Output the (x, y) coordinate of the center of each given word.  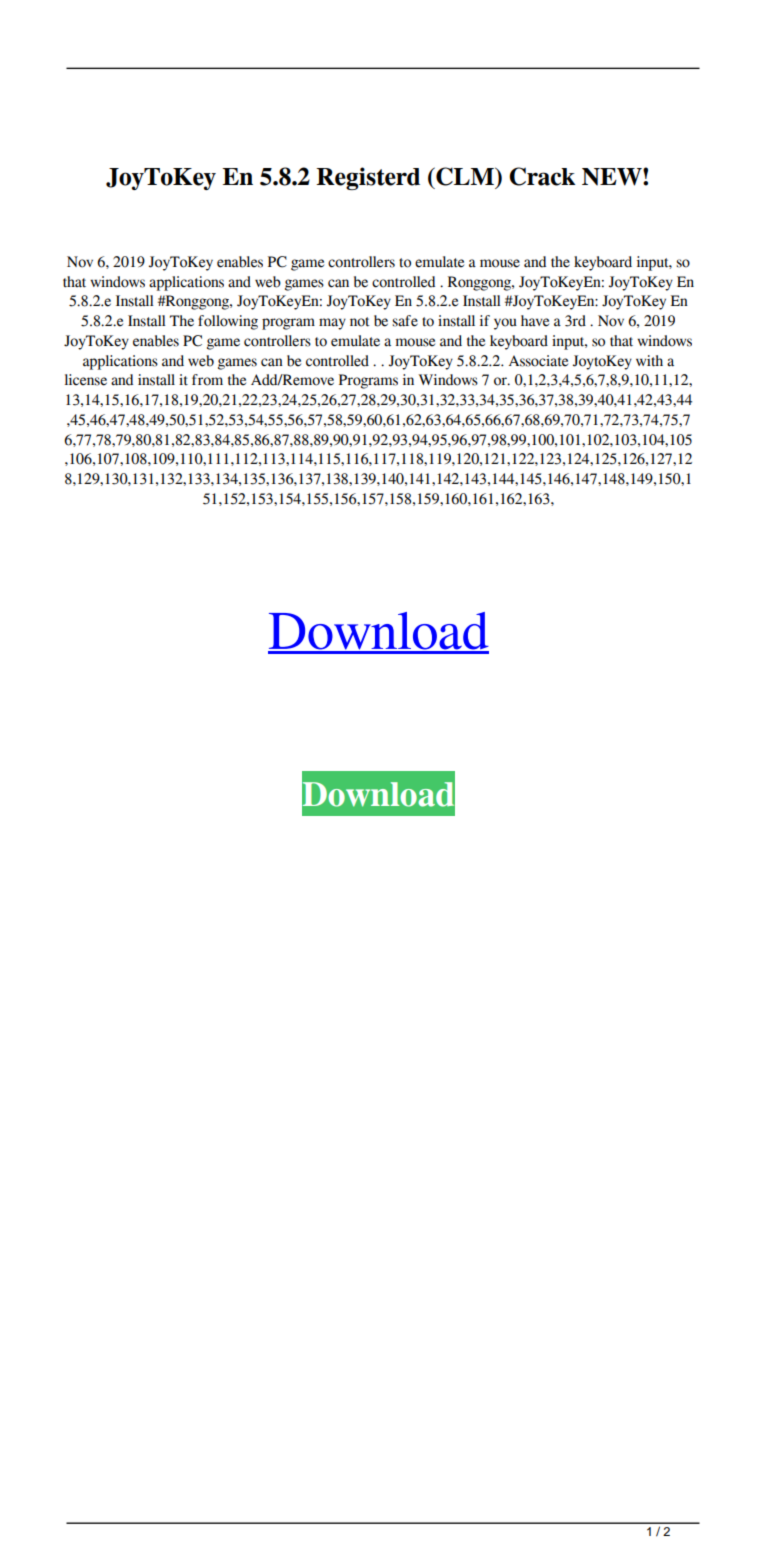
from (207, 380)
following (228, 322)
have (535, 321)
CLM (465, 176)
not (360, 322)
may (332, 324)
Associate (538, 361)
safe (405, 321)
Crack (542, 176)
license (86, 380)
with (649, 361)
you (505, 324)
